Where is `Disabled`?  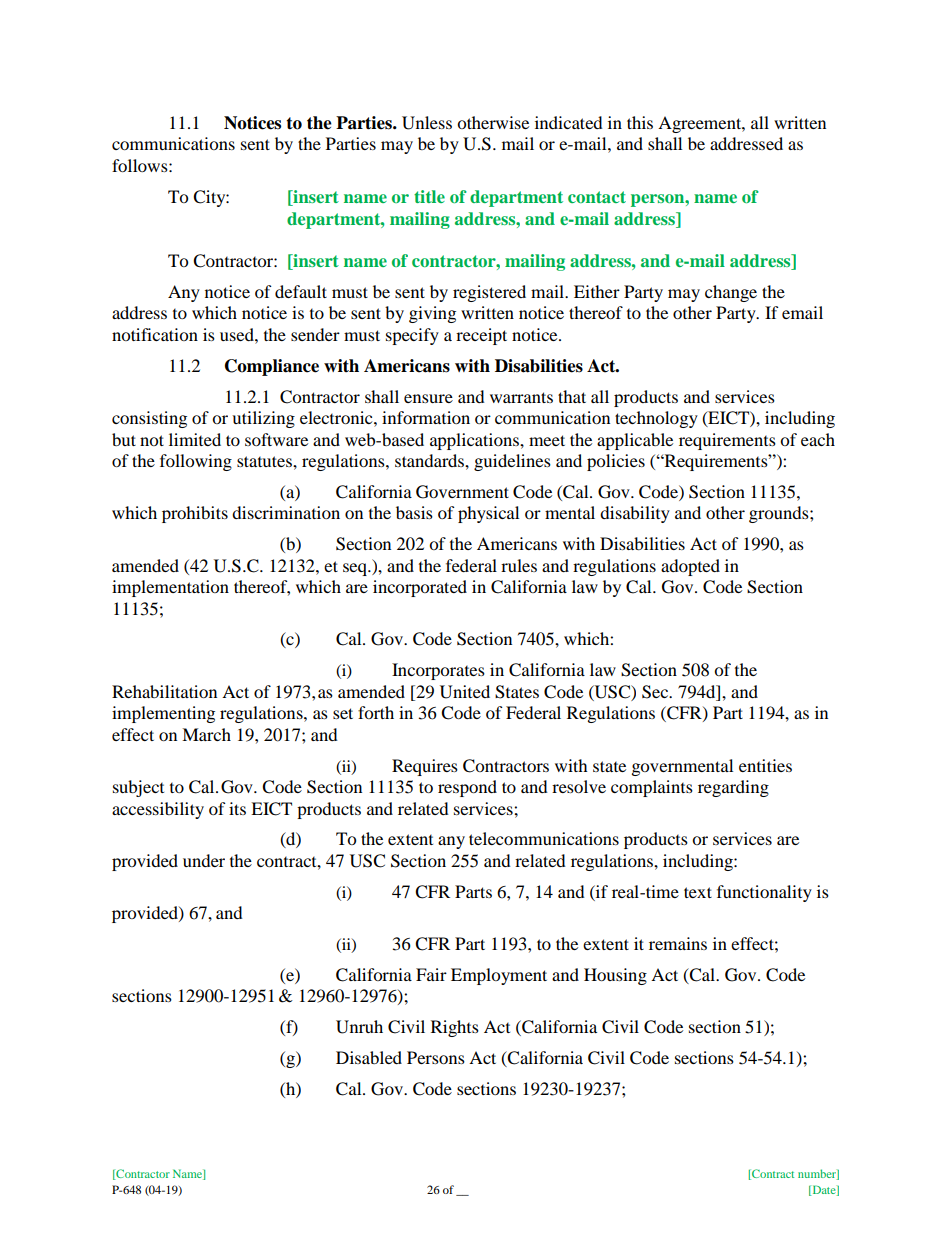
Disabled is located at coordinates (369, 1057).
